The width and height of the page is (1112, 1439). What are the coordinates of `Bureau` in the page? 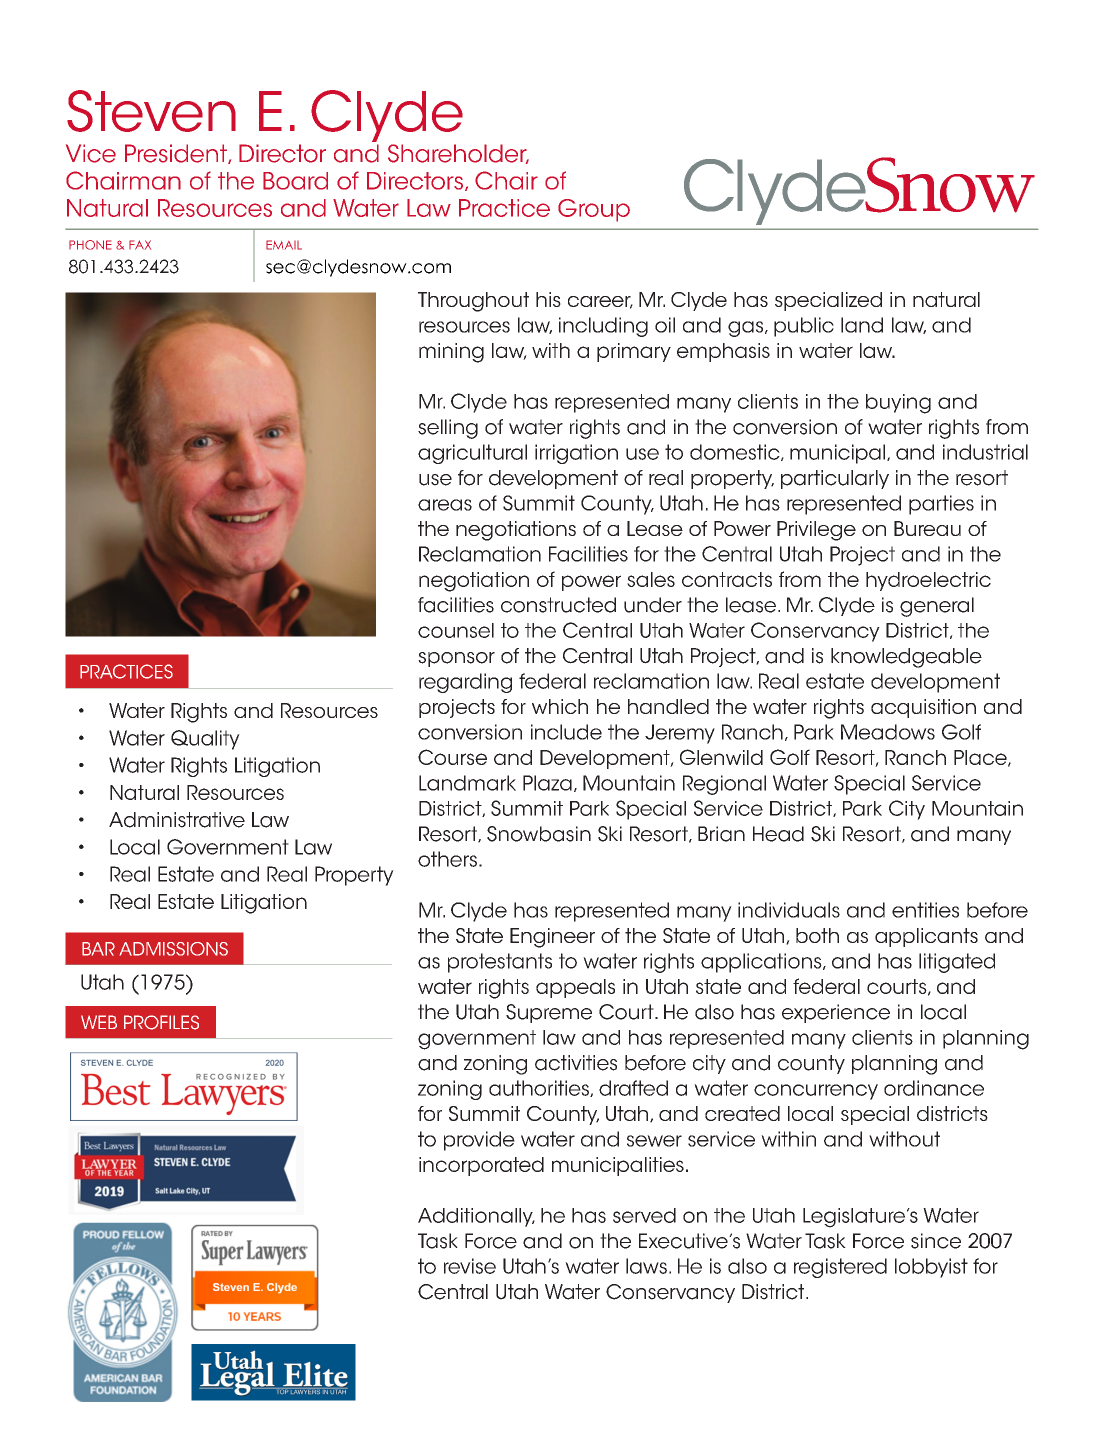 It's located at (927, 528).
